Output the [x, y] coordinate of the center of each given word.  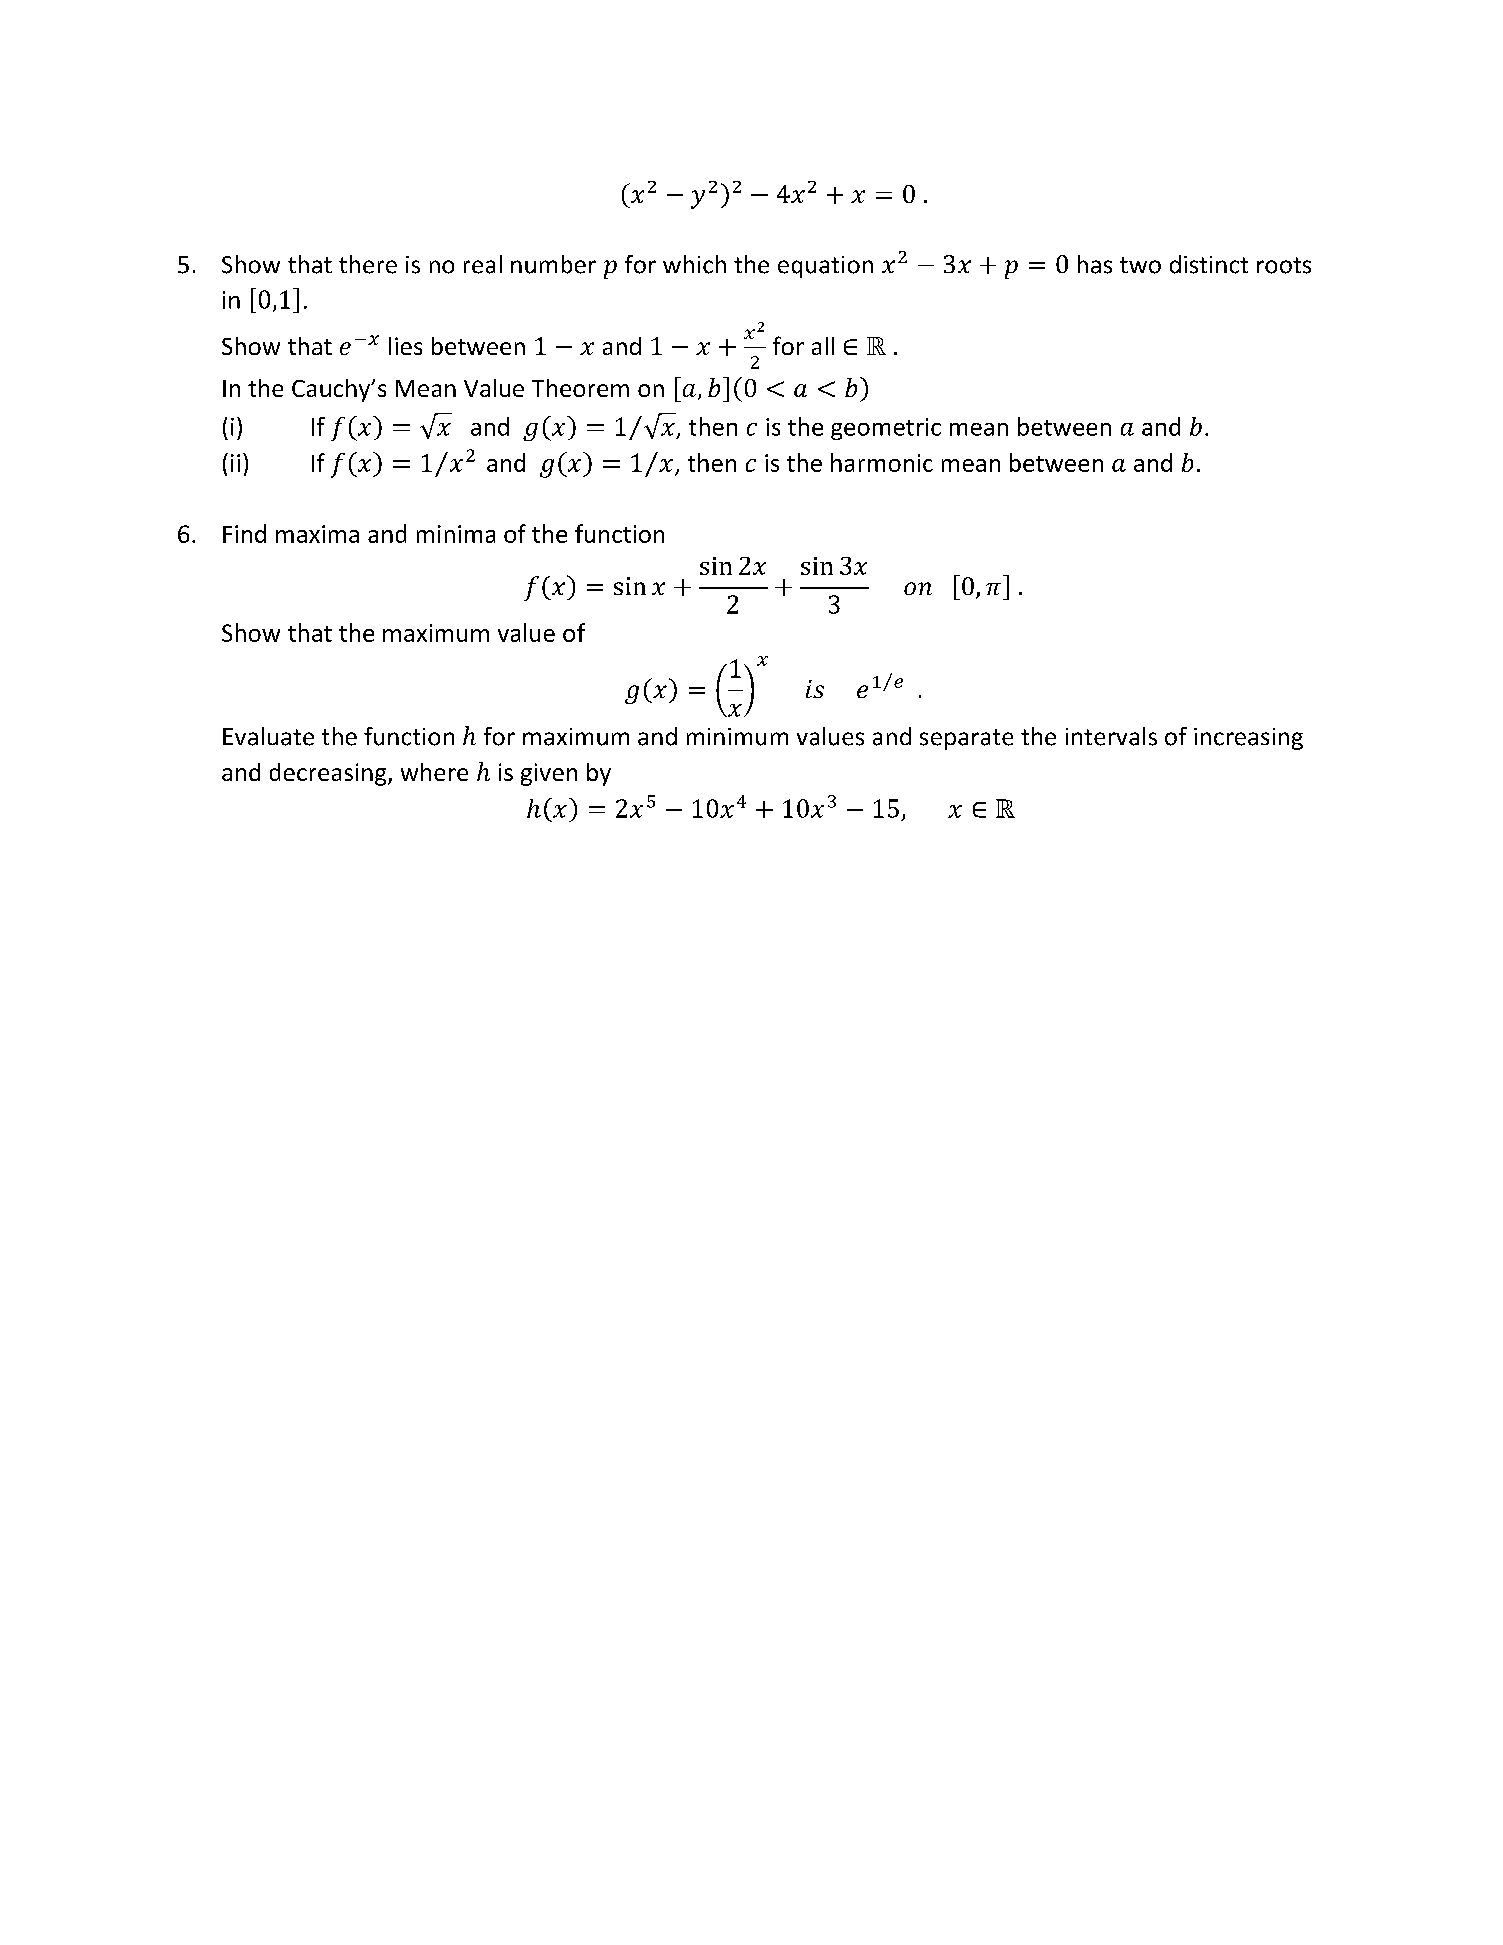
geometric [886, 429]
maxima [317, 534]
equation [825, 267]
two [1140, 265]
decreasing [329, 774]
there [368, 264]
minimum [737, 737]
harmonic [882, 462]
